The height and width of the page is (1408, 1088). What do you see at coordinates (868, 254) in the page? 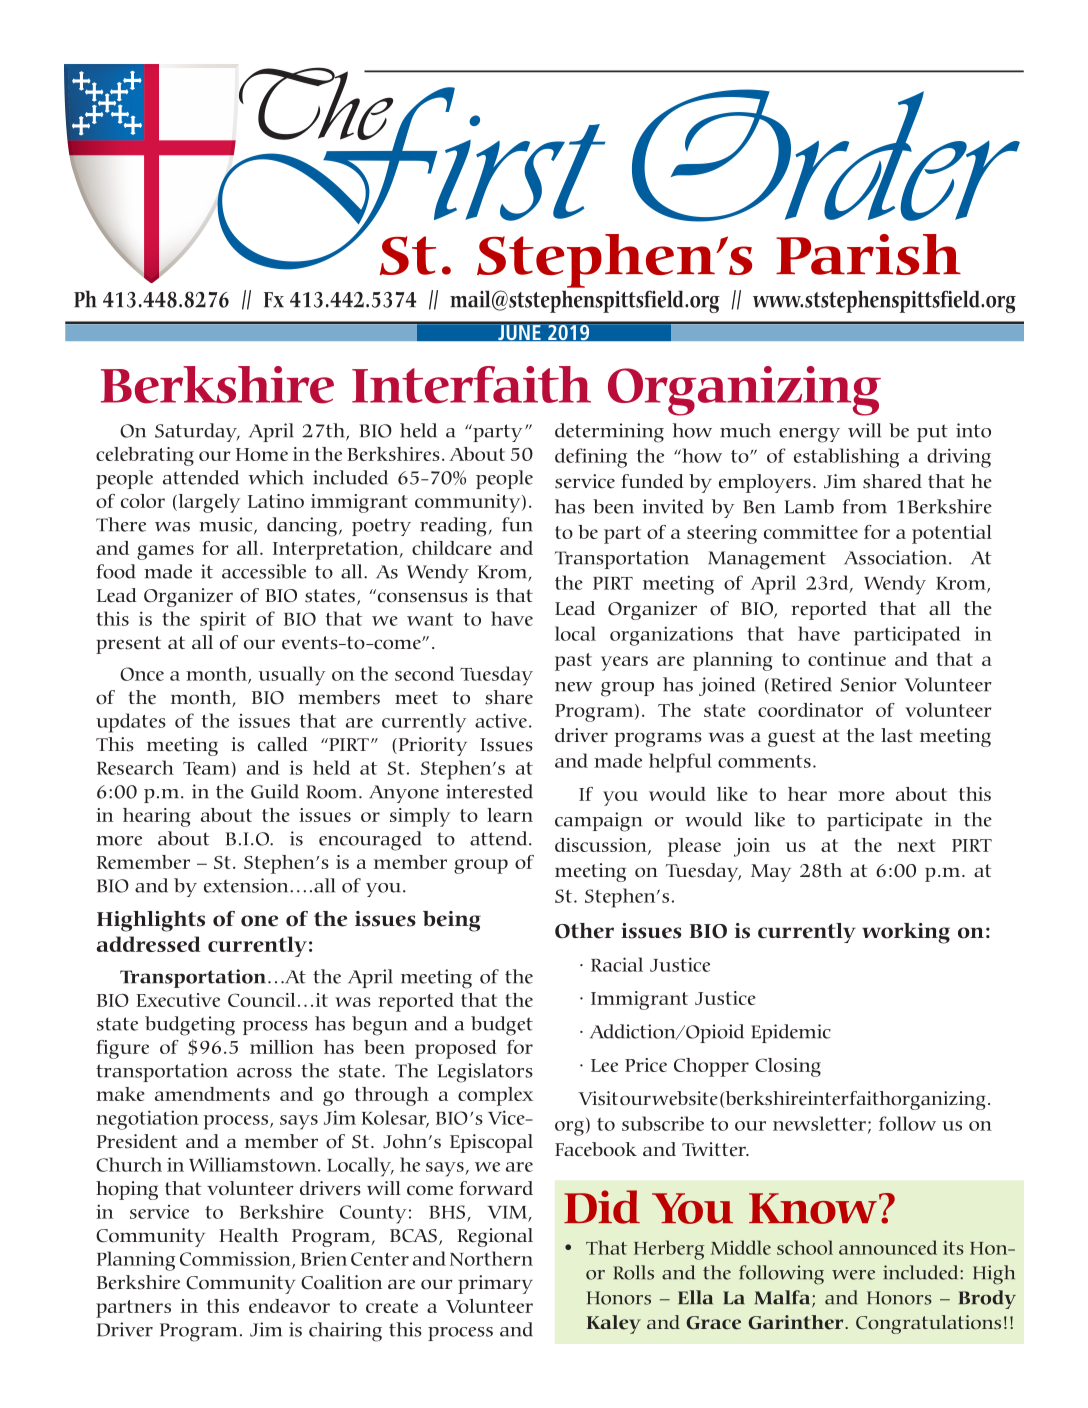
I see `Parish` at bounding box center [868, 254].
